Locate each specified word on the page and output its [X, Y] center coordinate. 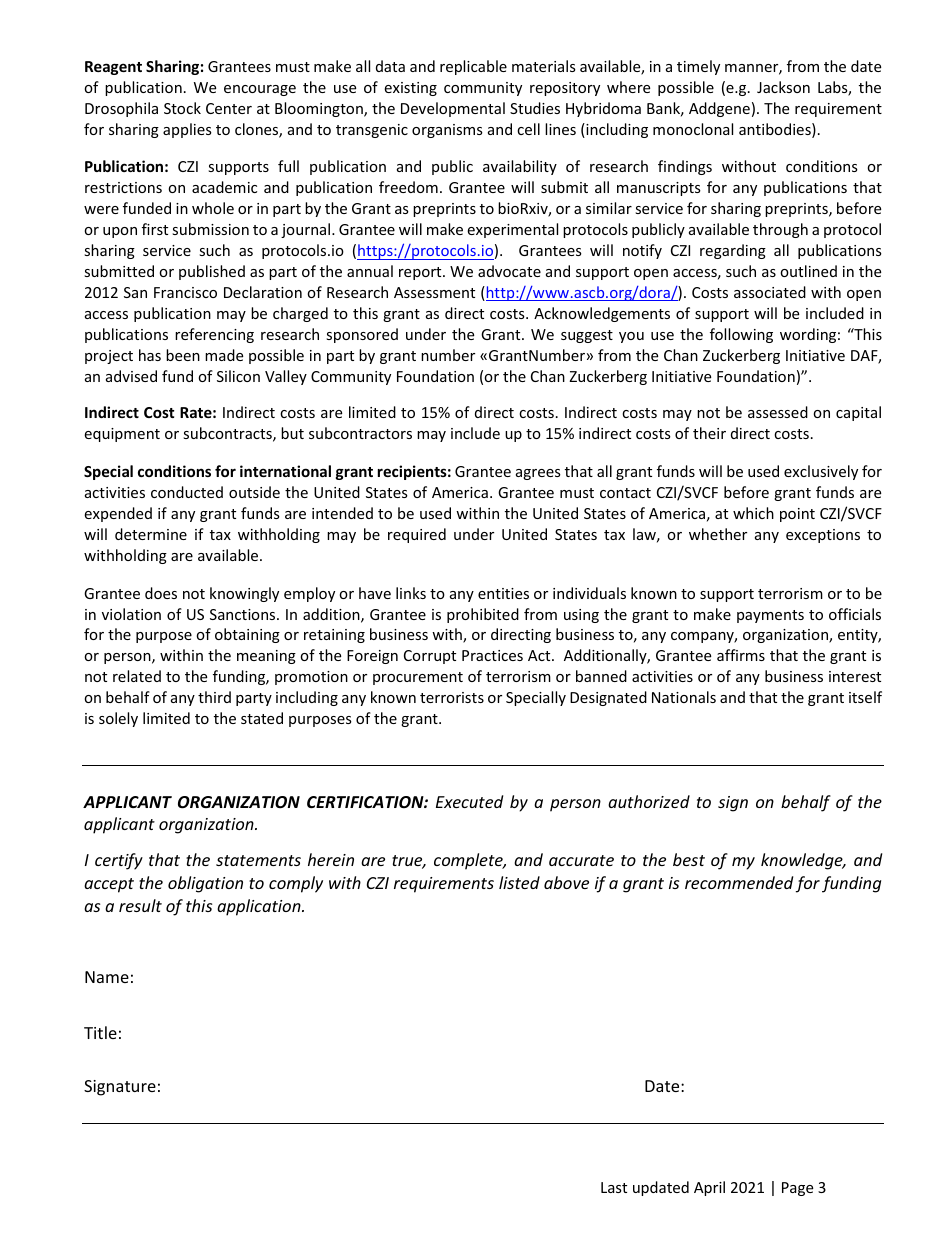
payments [770, 616]
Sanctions [244, 614]
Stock [182, 108]
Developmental [453, 109]
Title [100, 1032]
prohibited [483, 615]
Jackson [783, 87]
